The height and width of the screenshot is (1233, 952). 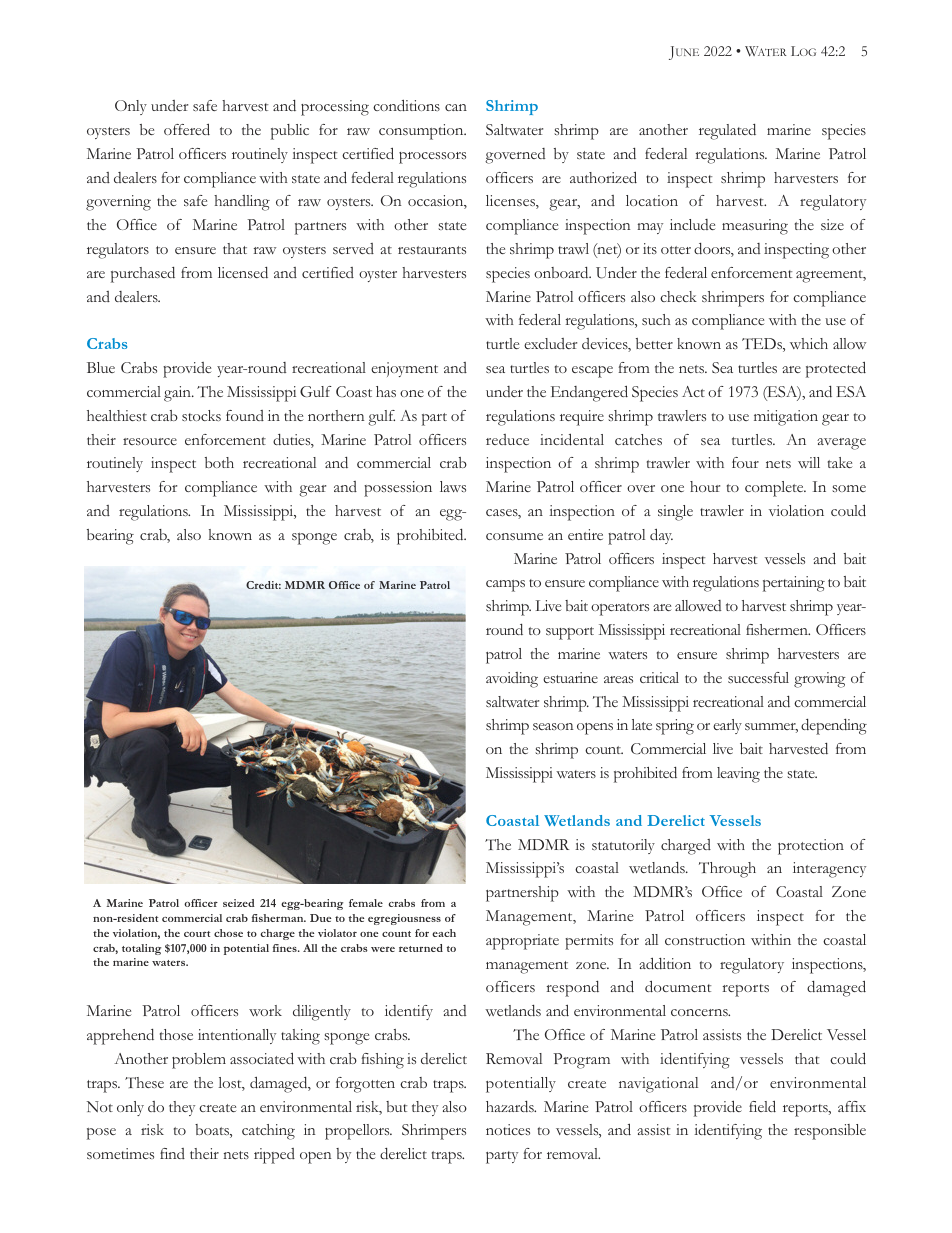 I want to click on excluder, so click(x=550, y=343).
